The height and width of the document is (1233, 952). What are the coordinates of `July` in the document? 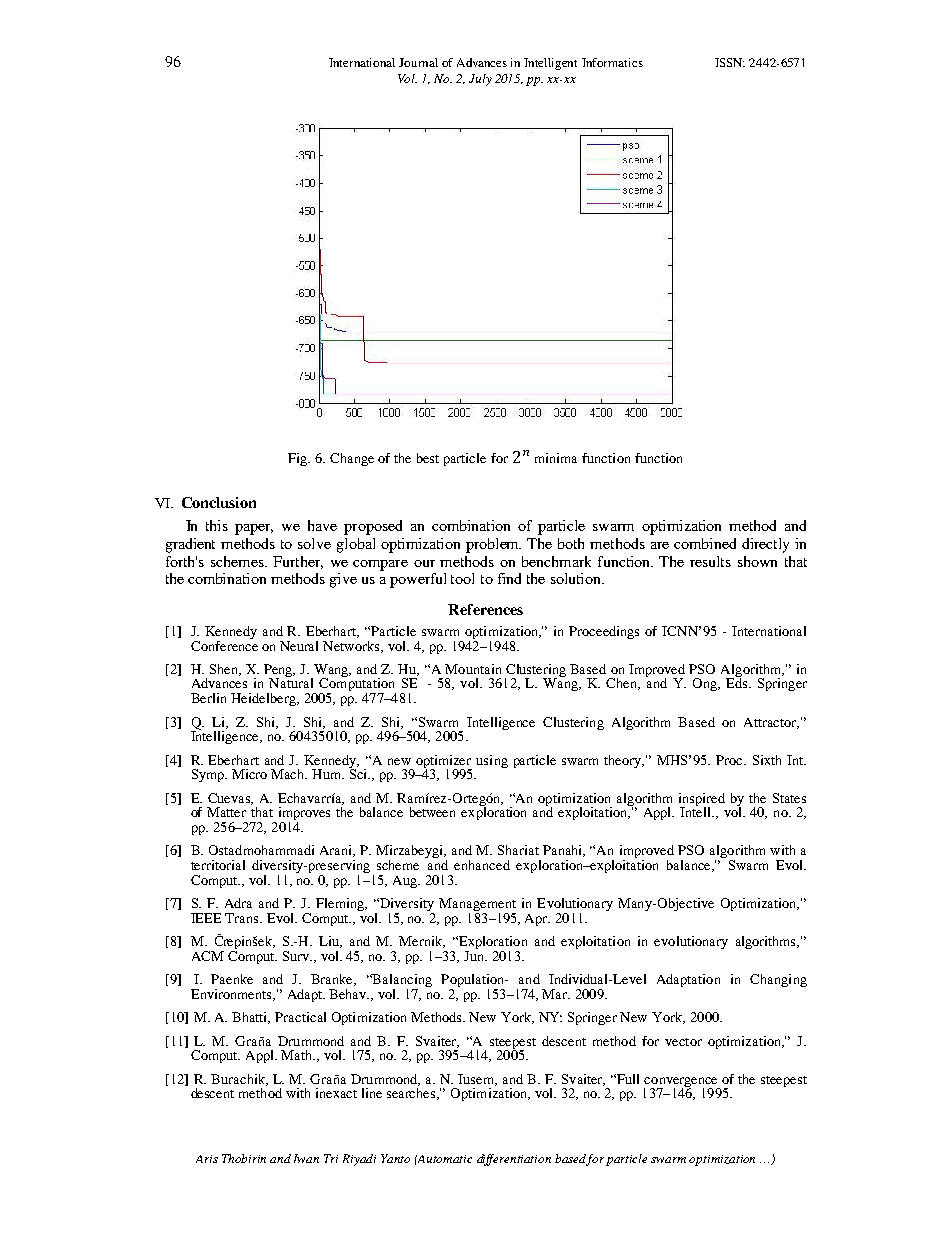 It's located at (480, 80).
